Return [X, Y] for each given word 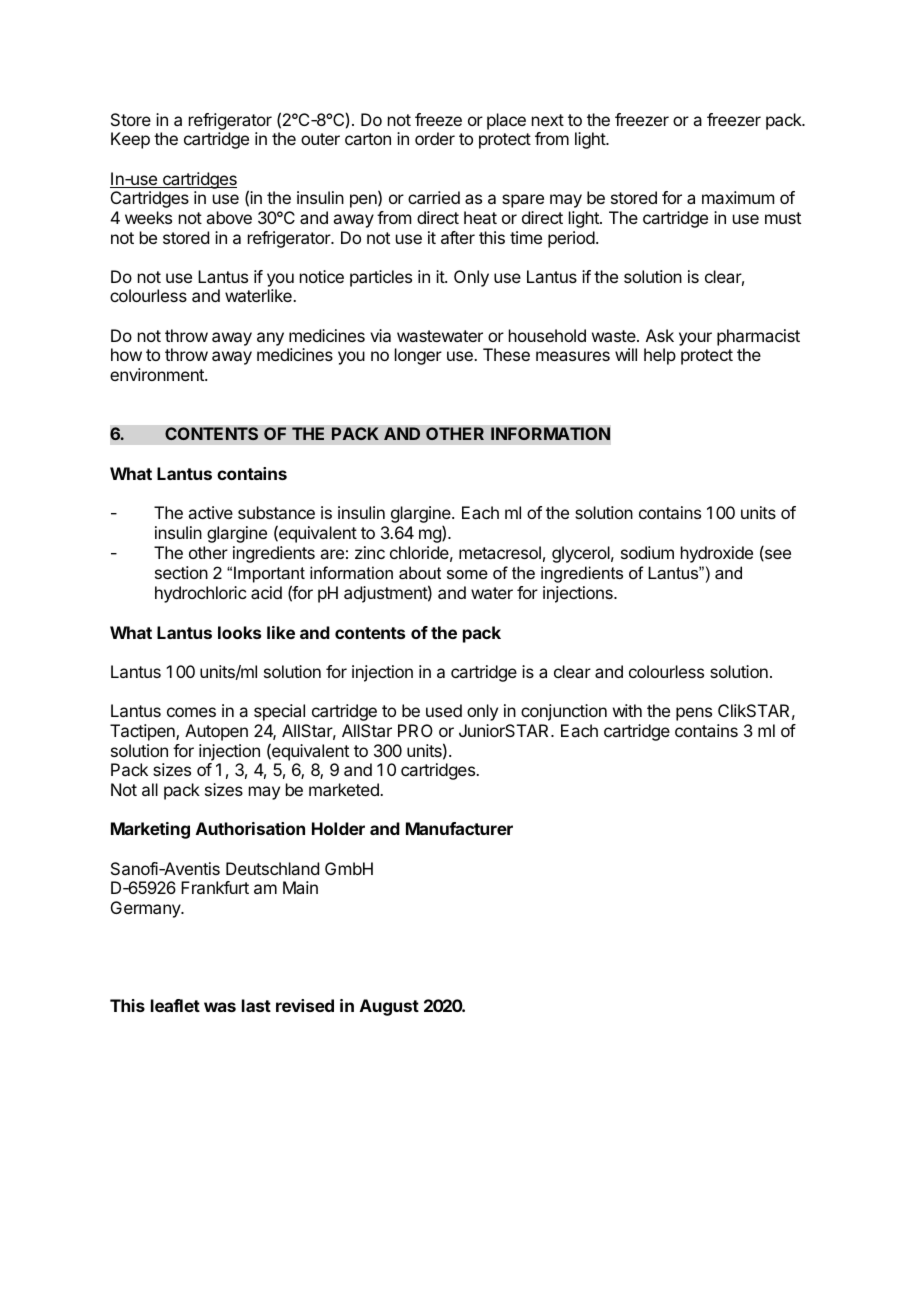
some [467, 574]
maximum [738, 197]
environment [158, 374]
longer [418, 356]
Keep [130, 140]
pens [694, 714]
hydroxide [717, 554]
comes [191, 712]
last [256, 1005]
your [695, 339]
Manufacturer [459, 828]
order [435, 138]
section [181, 572]
